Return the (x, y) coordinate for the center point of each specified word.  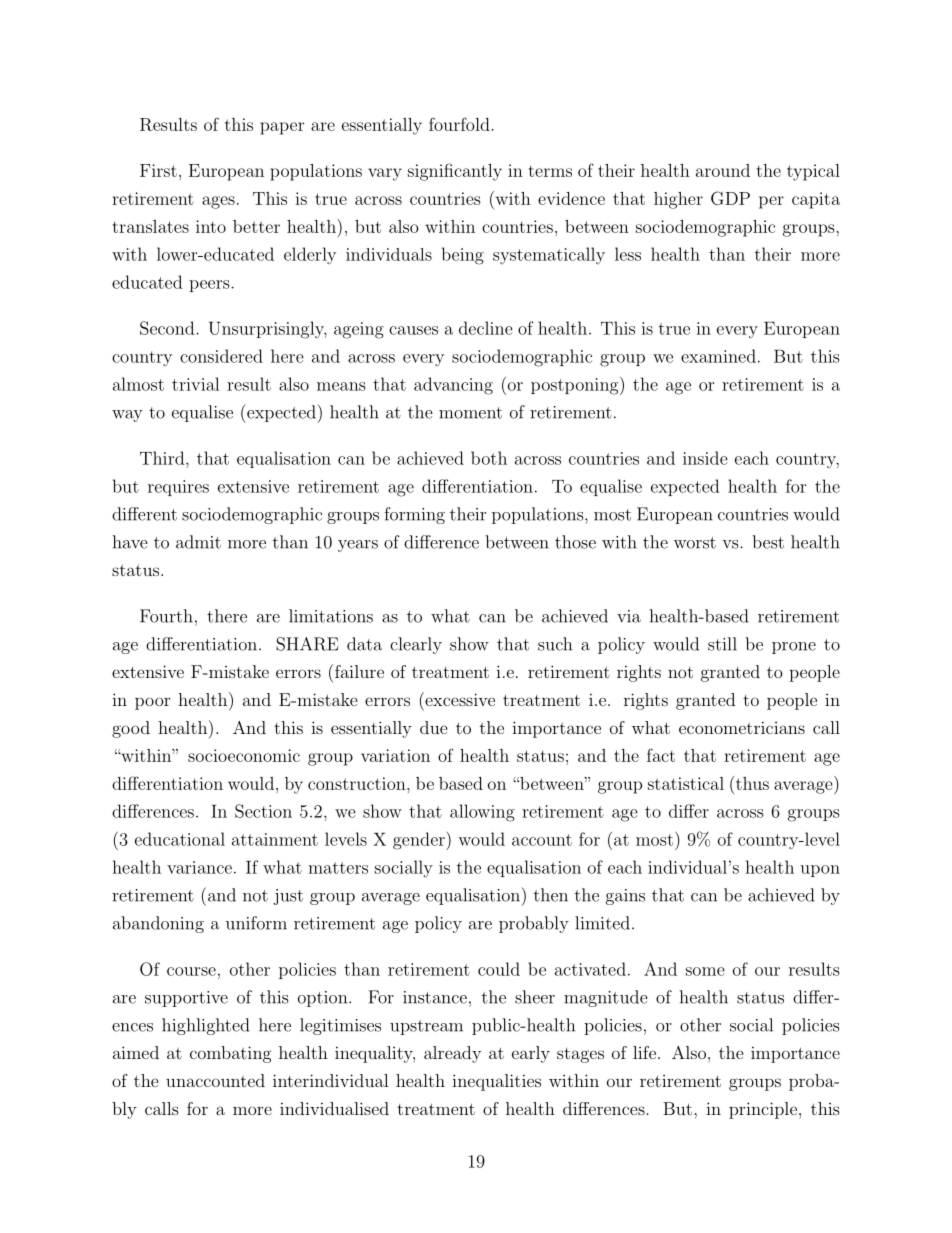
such (555, 644)
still (722, 644)
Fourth (166, 616)
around (723, 170)
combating (231, 1054)
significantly (455, 172)
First (158, 170)
